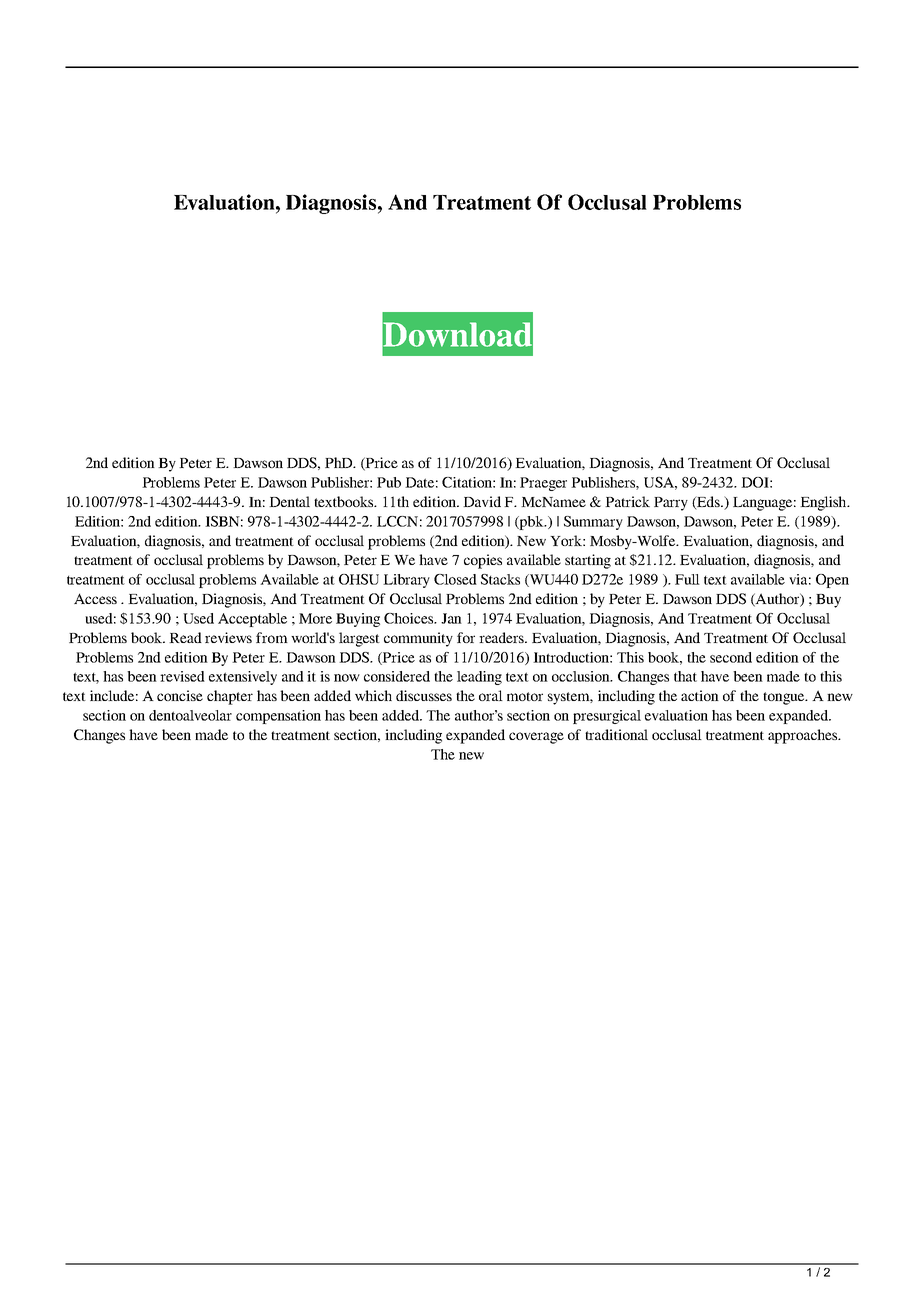  Describe the element at coordinates (479, 678) in the page. I see `leading` at that location.
